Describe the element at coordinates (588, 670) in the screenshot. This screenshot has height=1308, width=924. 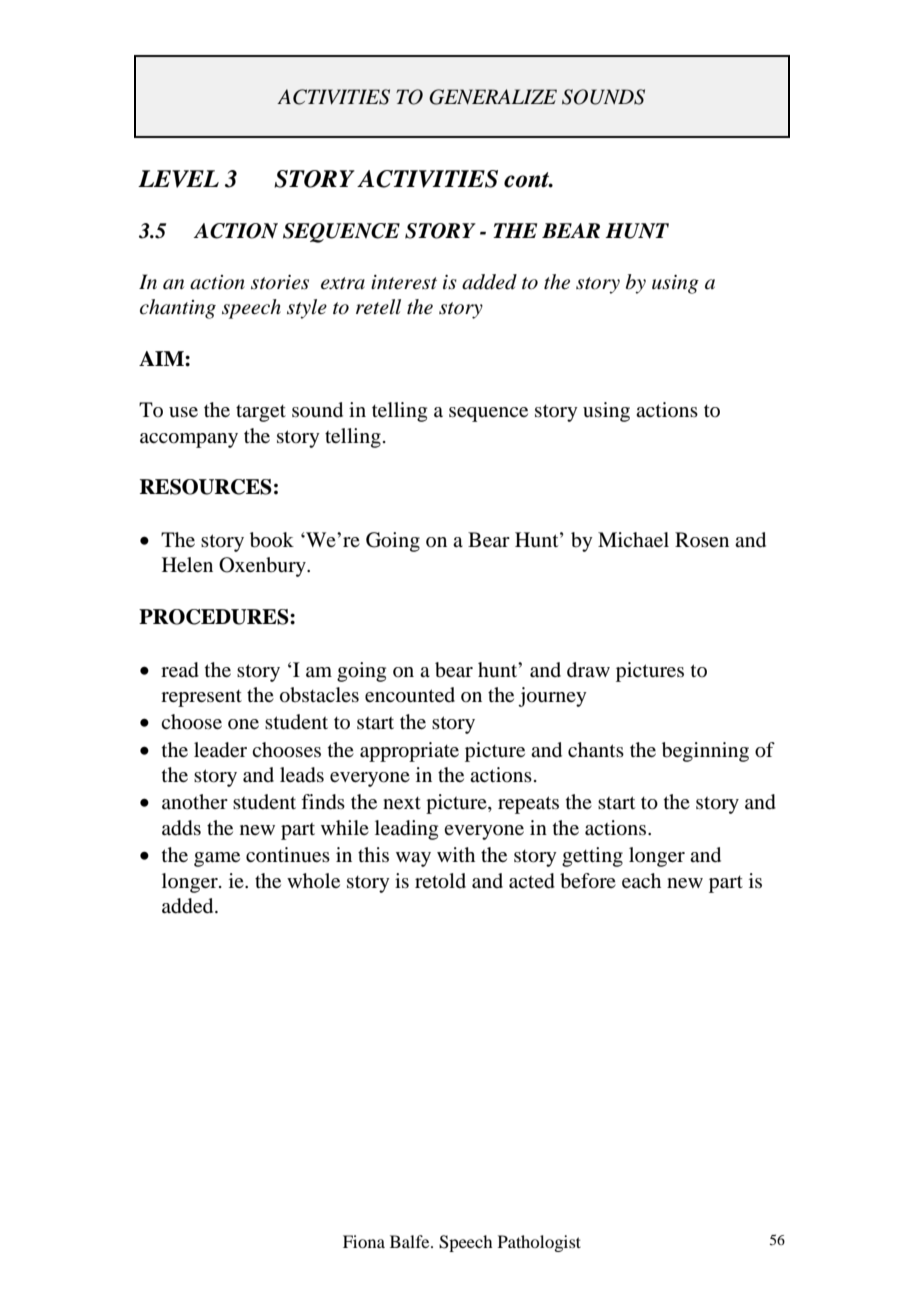
I see `draw` at that location.
